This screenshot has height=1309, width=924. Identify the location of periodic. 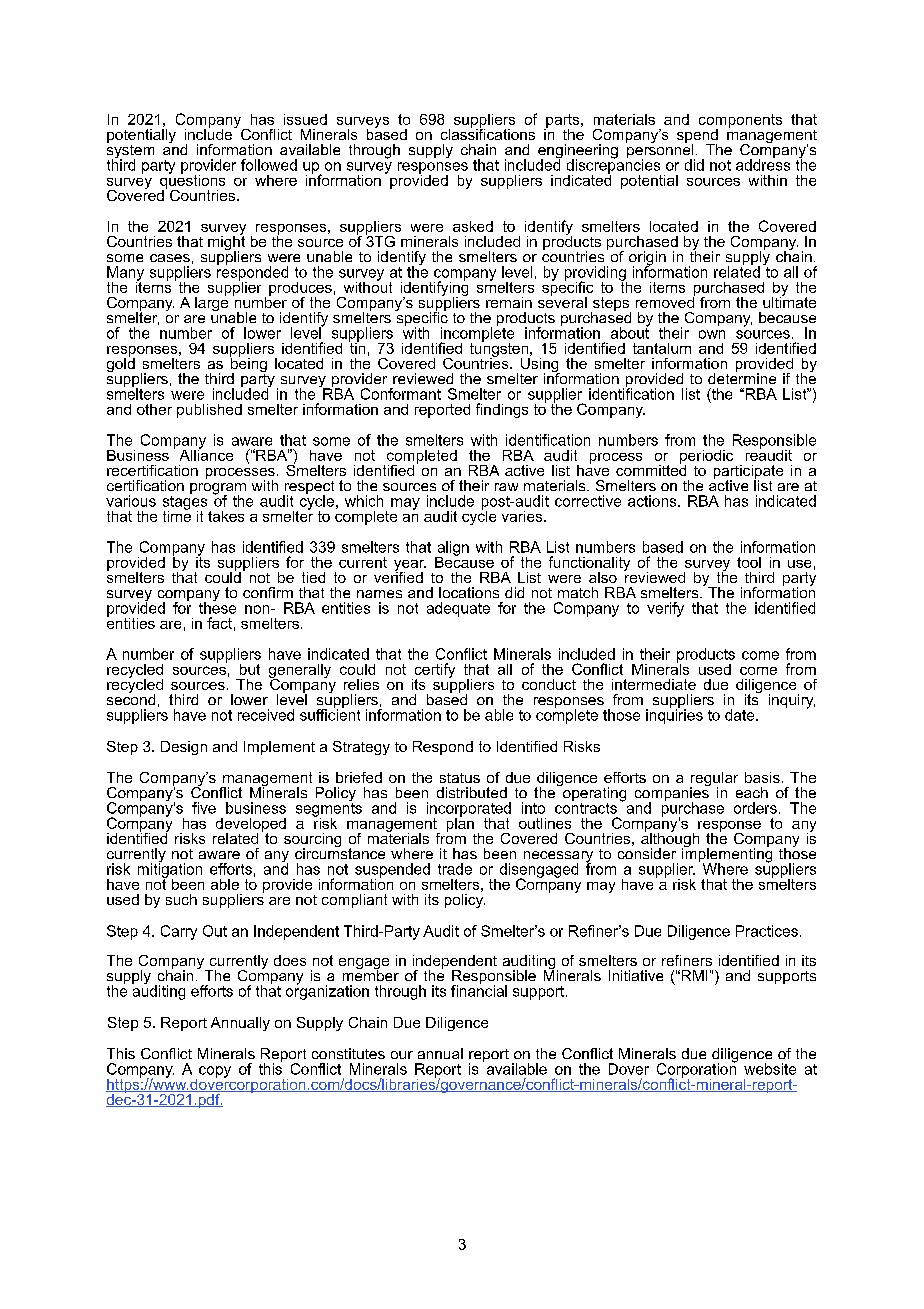
(706, 458).
